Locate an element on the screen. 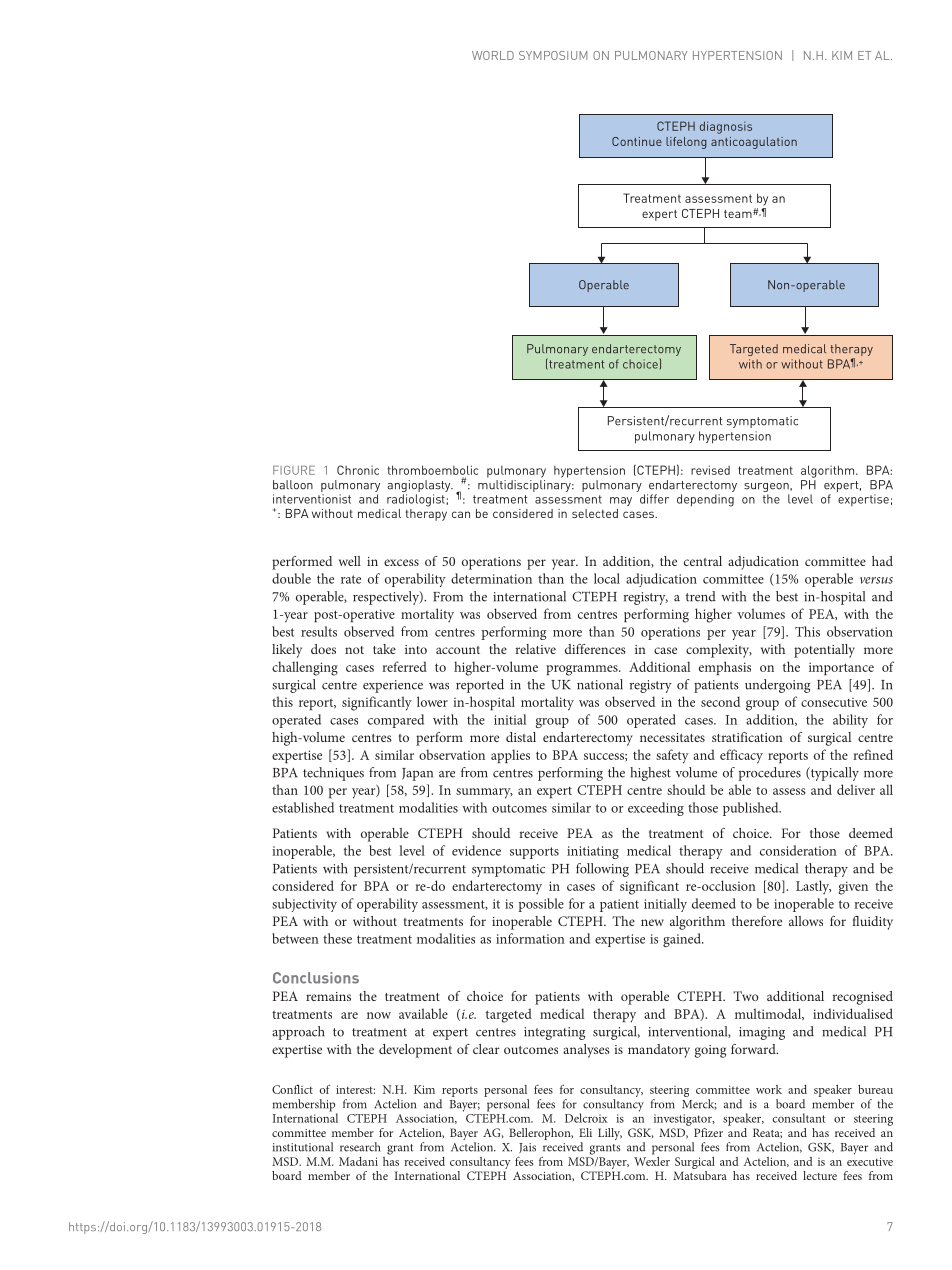  Lilly is located at coordinates (610, 1134).
